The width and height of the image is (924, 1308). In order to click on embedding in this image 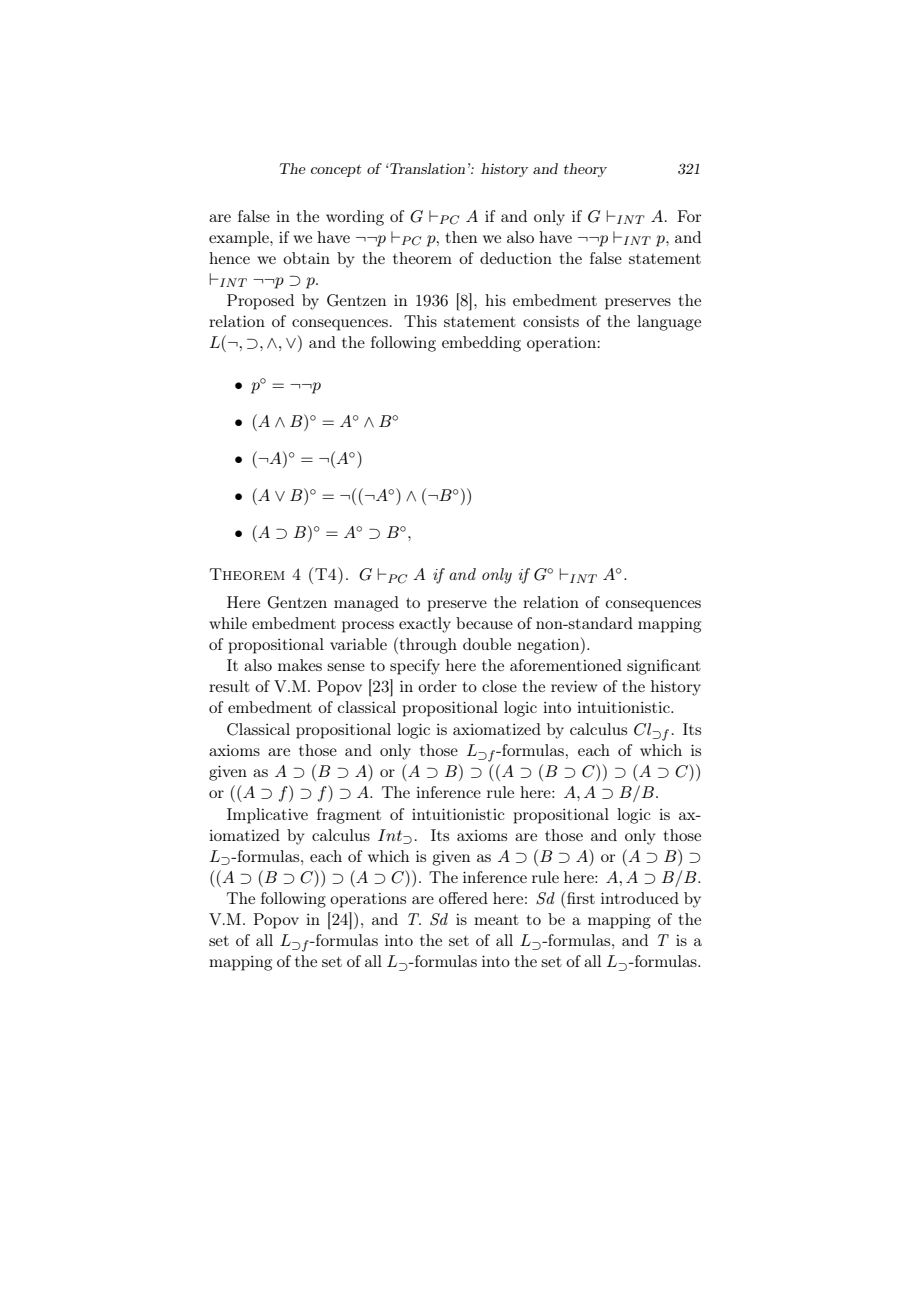, I will do `click(481, 344)`.
